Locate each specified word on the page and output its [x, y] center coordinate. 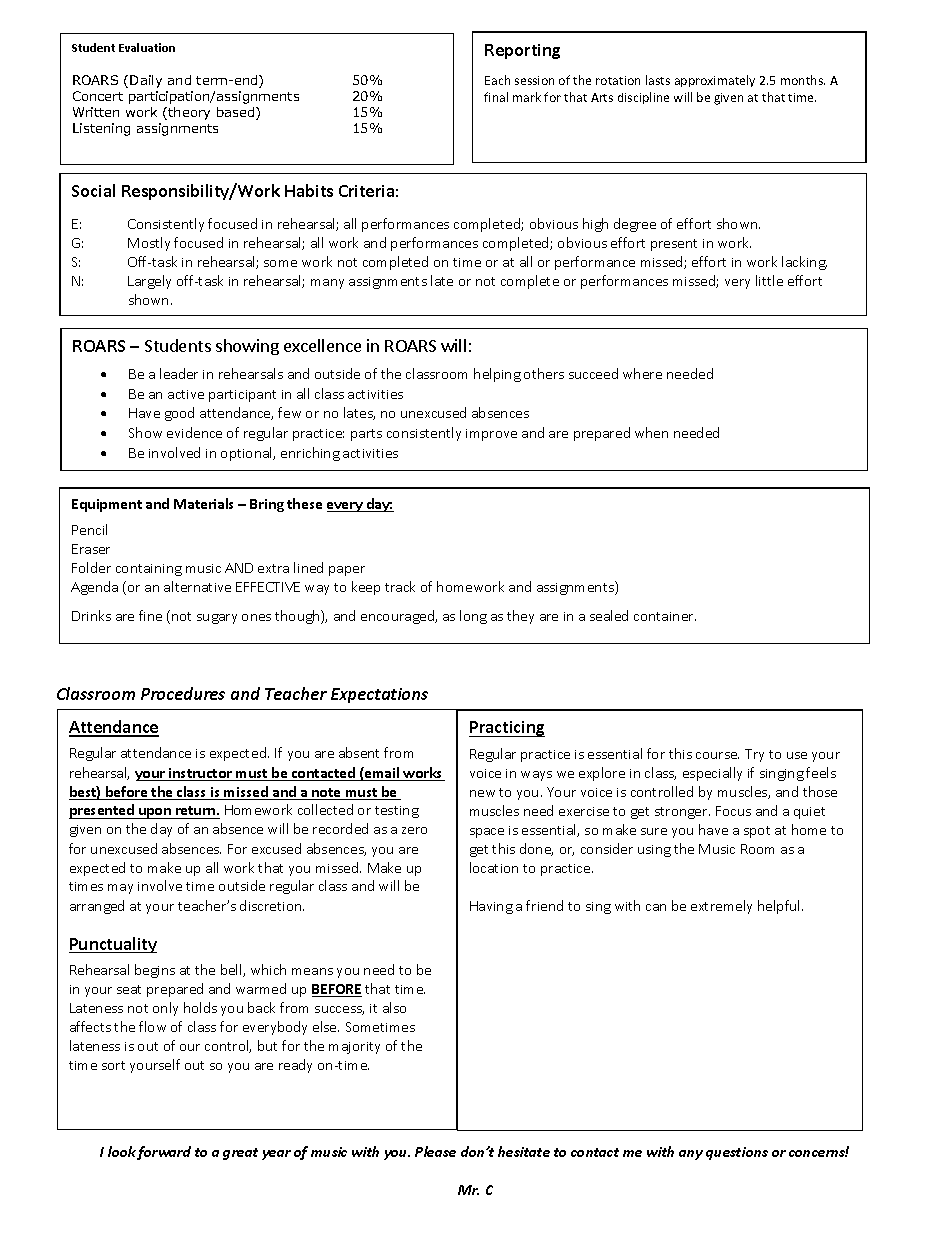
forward [164, 1153]
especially [712, 774]
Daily [146, 81]
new [482, 793]
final [496, 97]
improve [491, 435]
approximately [715, 81]
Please [435, 1151]
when [651, 432]
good [179, 414]
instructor [200, 774]
